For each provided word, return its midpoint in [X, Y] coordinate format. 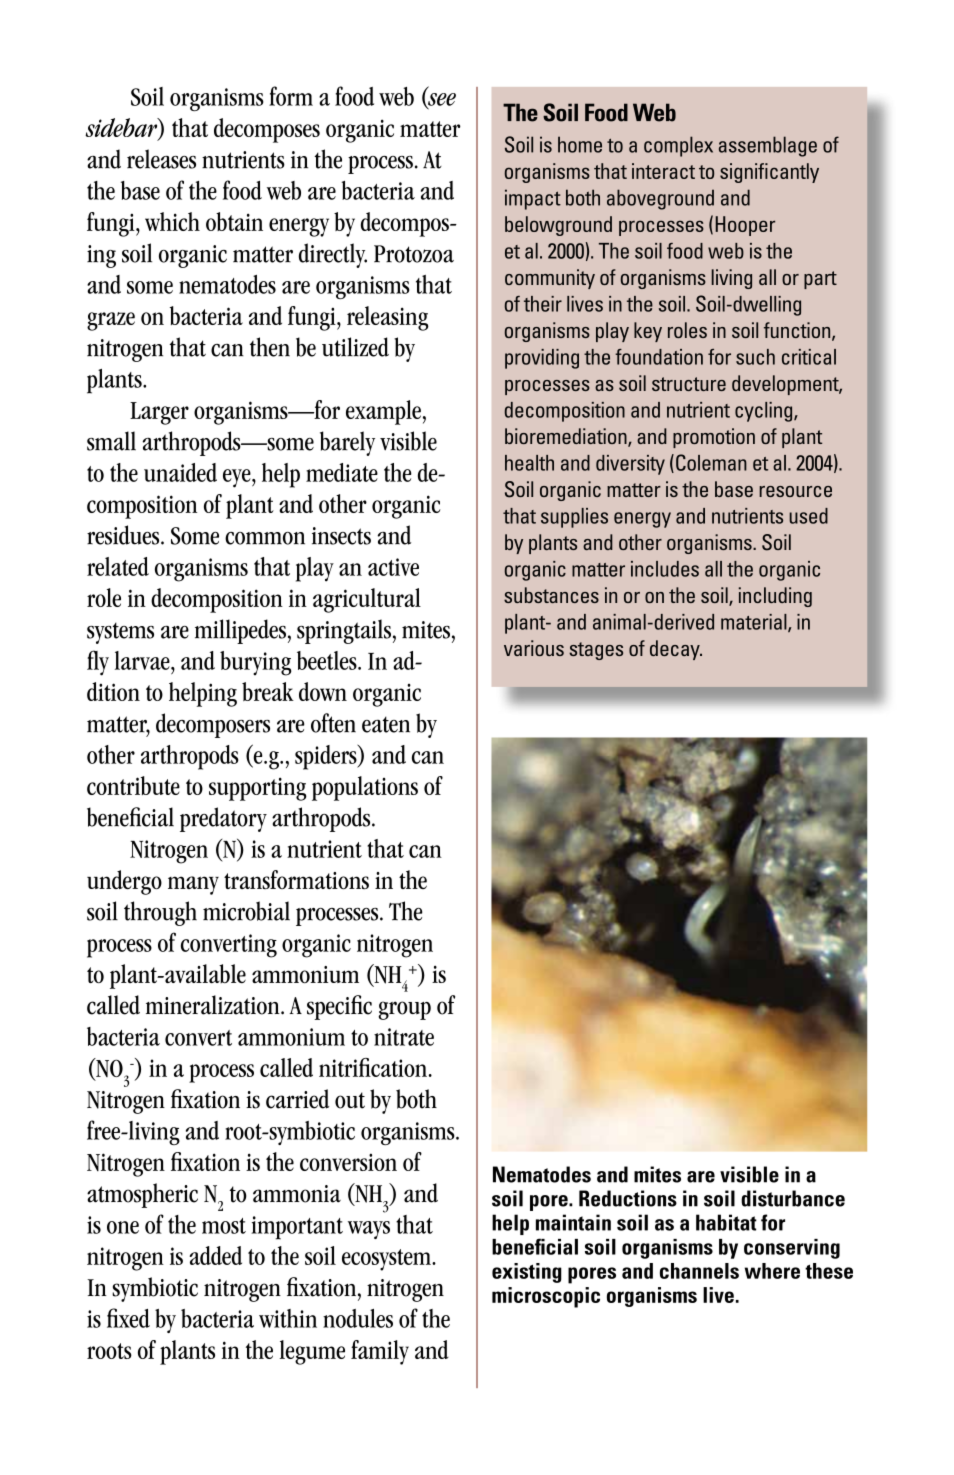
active [393, 567]
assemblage [768, 146]
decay [676, 650]
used [808, 516]
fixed [128, 1318]
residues [124, 535]
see [441, 100]
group [404, 1010]
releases [161, 159]
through [160, 913]
